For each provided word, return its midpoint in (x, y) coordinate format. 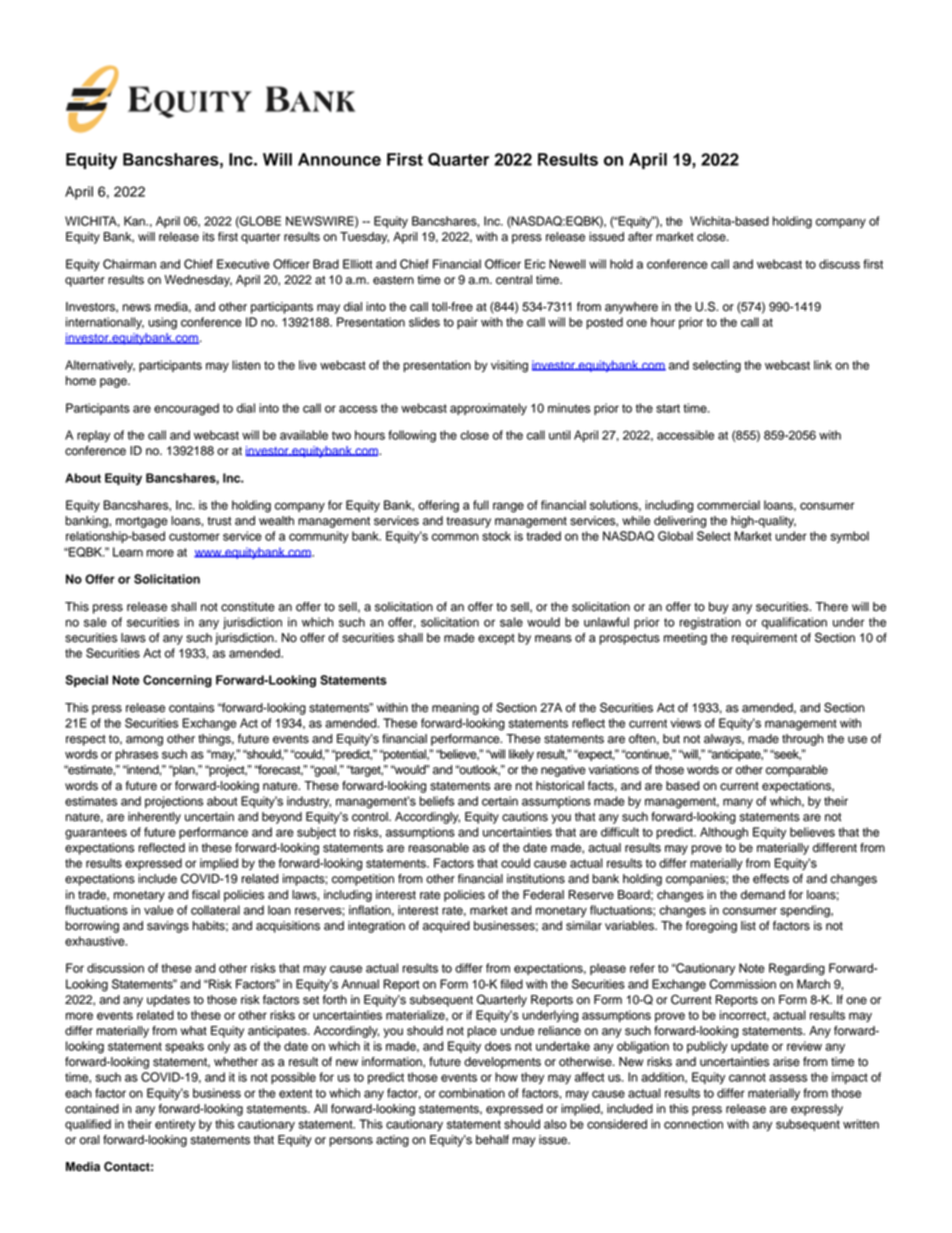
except (496, 639)
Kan (135, 221)
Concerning (177, 681)
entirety (175, 1125)
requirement (764, 639)
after (640, 237)
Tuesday (364, 238)
